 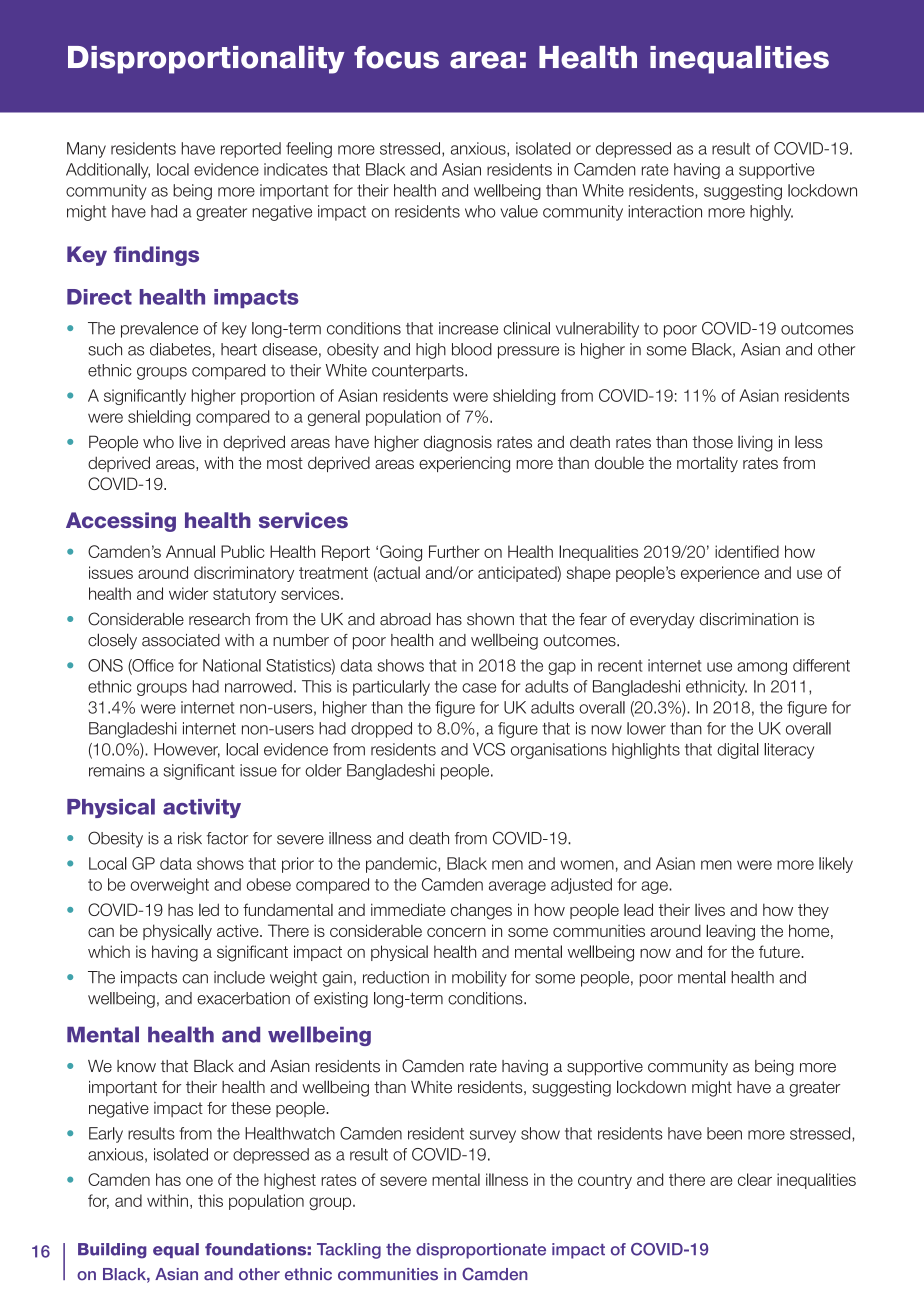 What do you see at coordinates (86, 150) in the page?
I see `Many` at bounding box center [86, 150].
